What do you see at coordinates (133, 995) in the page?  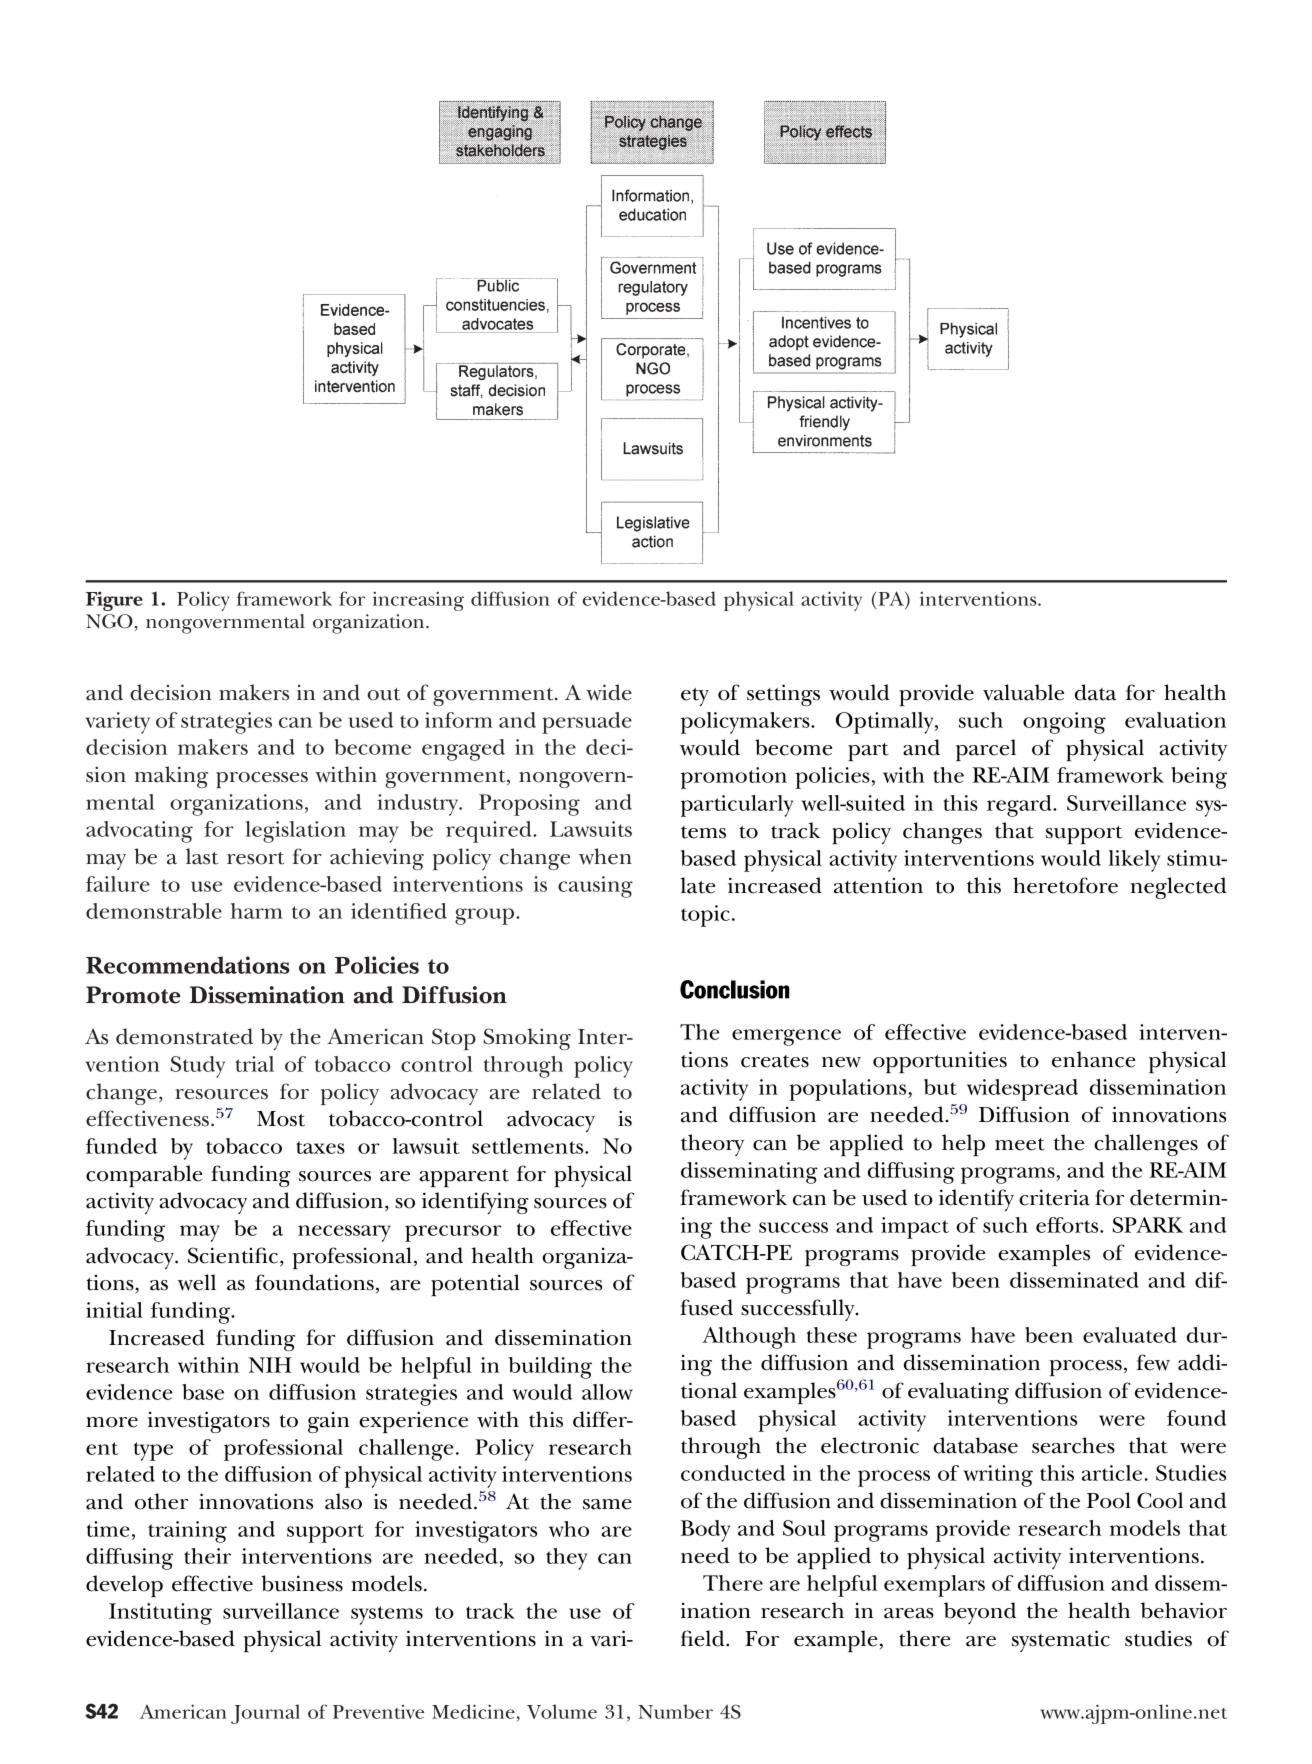 I see `Promote` at bounding box center [133, 995].
